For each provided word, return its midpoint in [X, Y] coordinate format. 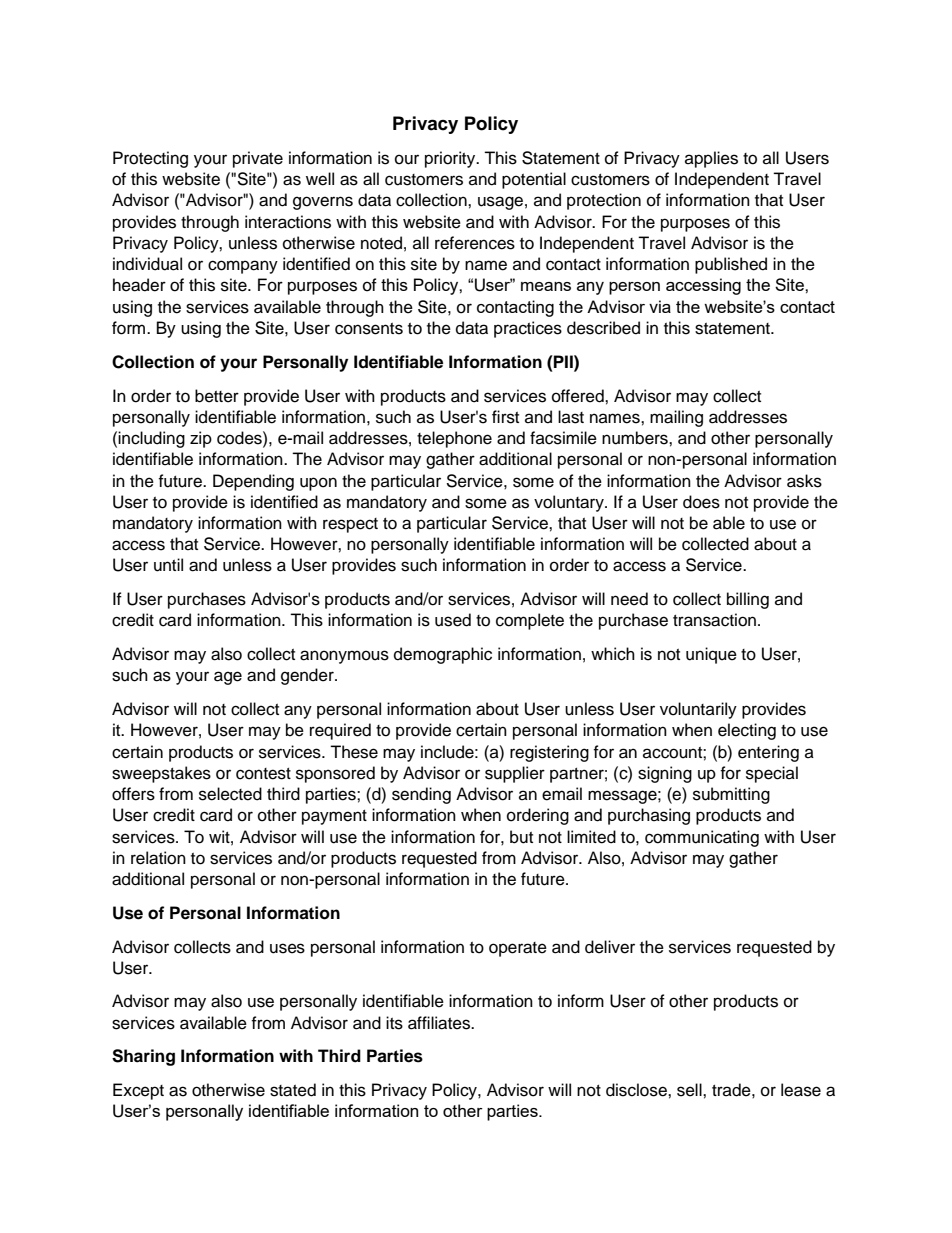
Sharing [143, 1057]
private [258, 159]
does [701, 502]
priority [451, 159]
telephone [454, 439]
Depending [253, 482]
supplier [515, 774]
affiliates [440, 1023]
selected [230, 794]
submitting [731, 795]
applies [711, 159]
